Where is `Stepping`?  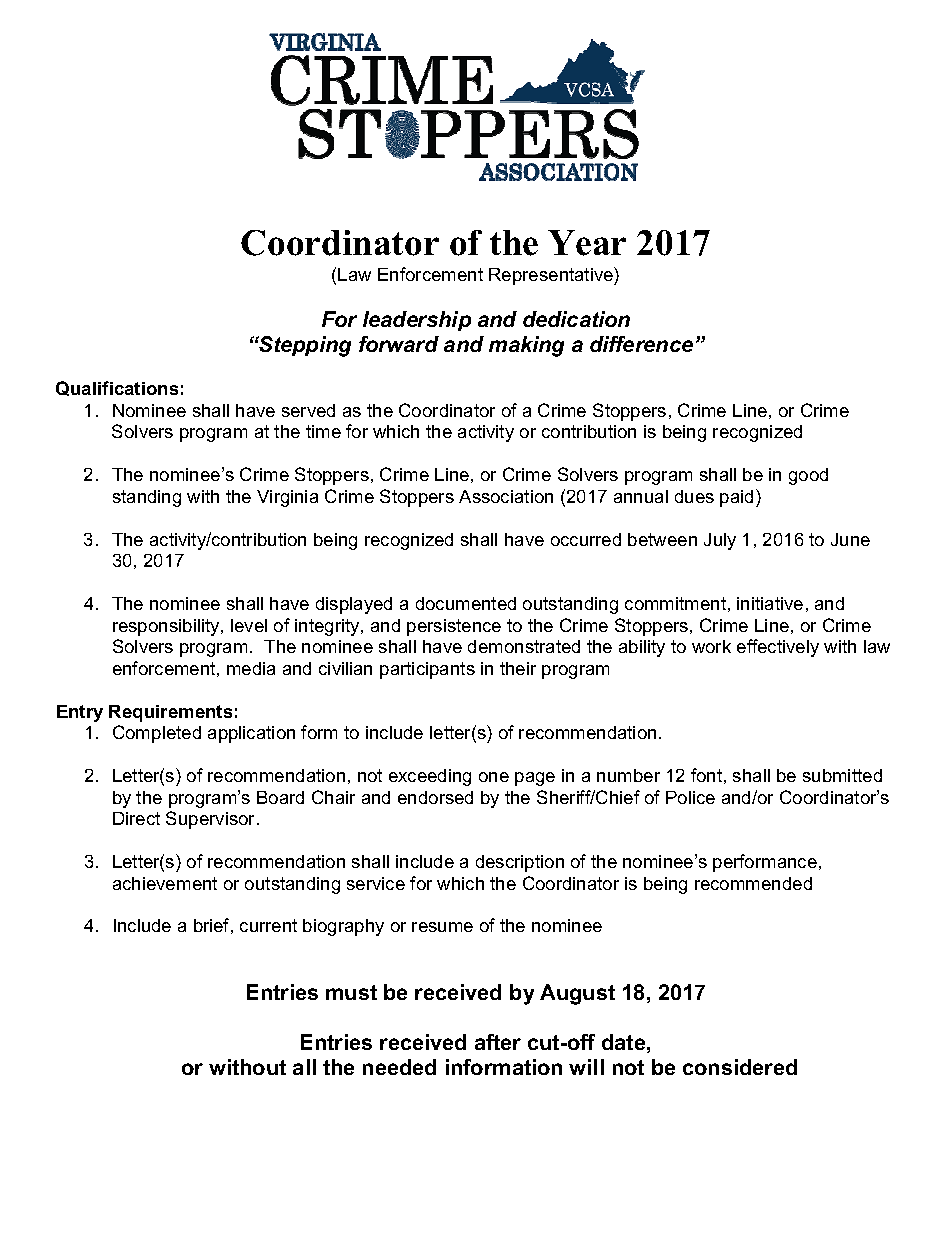 Stepping is located at coordinates (304, 346).
